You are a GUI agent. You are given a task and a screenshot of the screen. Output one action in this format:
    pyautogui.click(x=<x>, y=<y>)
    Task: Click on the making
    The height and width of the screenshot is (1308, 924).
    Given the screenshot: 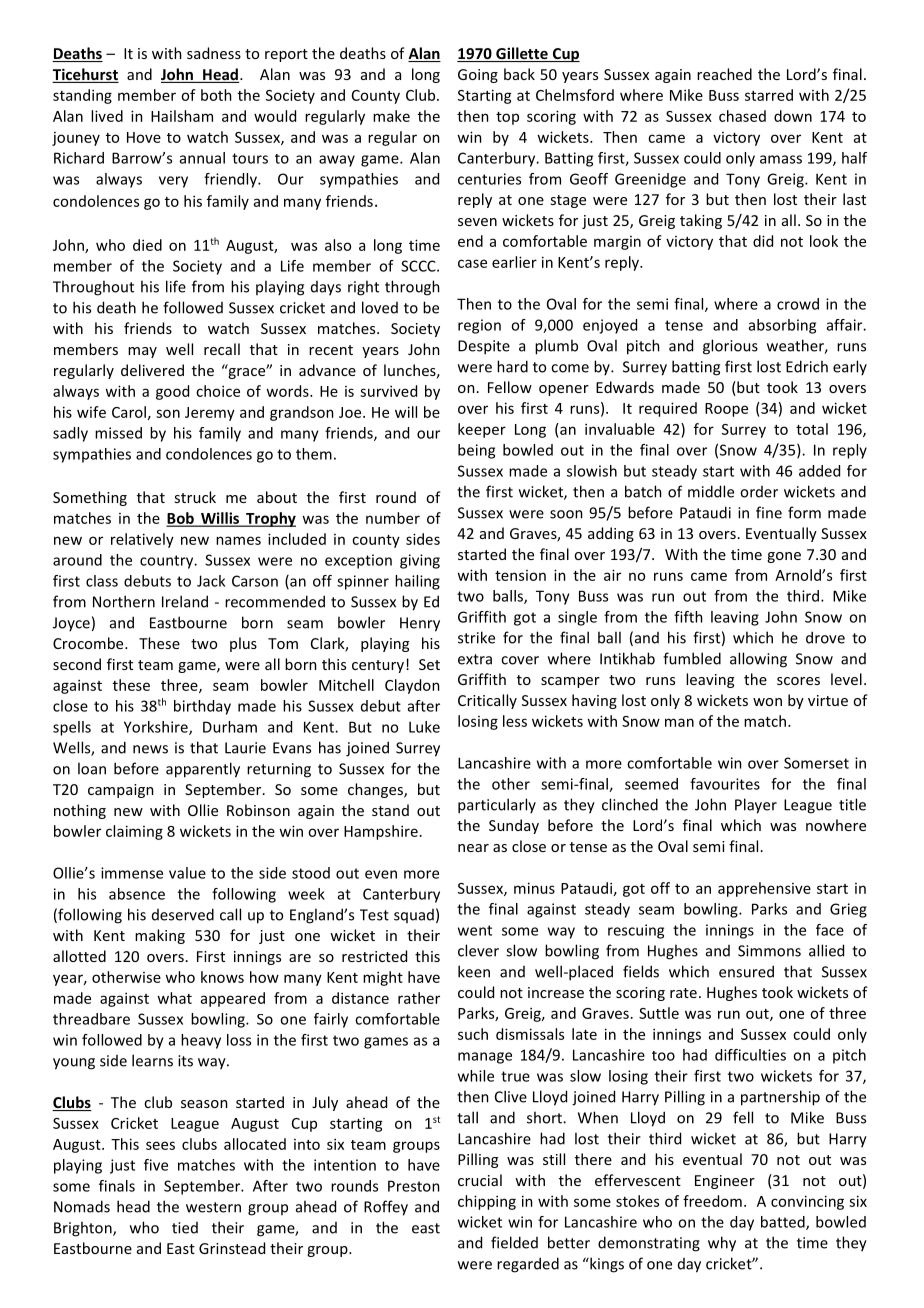 What is the action you would take?
    pyautogui.click(x=160, y=936)
